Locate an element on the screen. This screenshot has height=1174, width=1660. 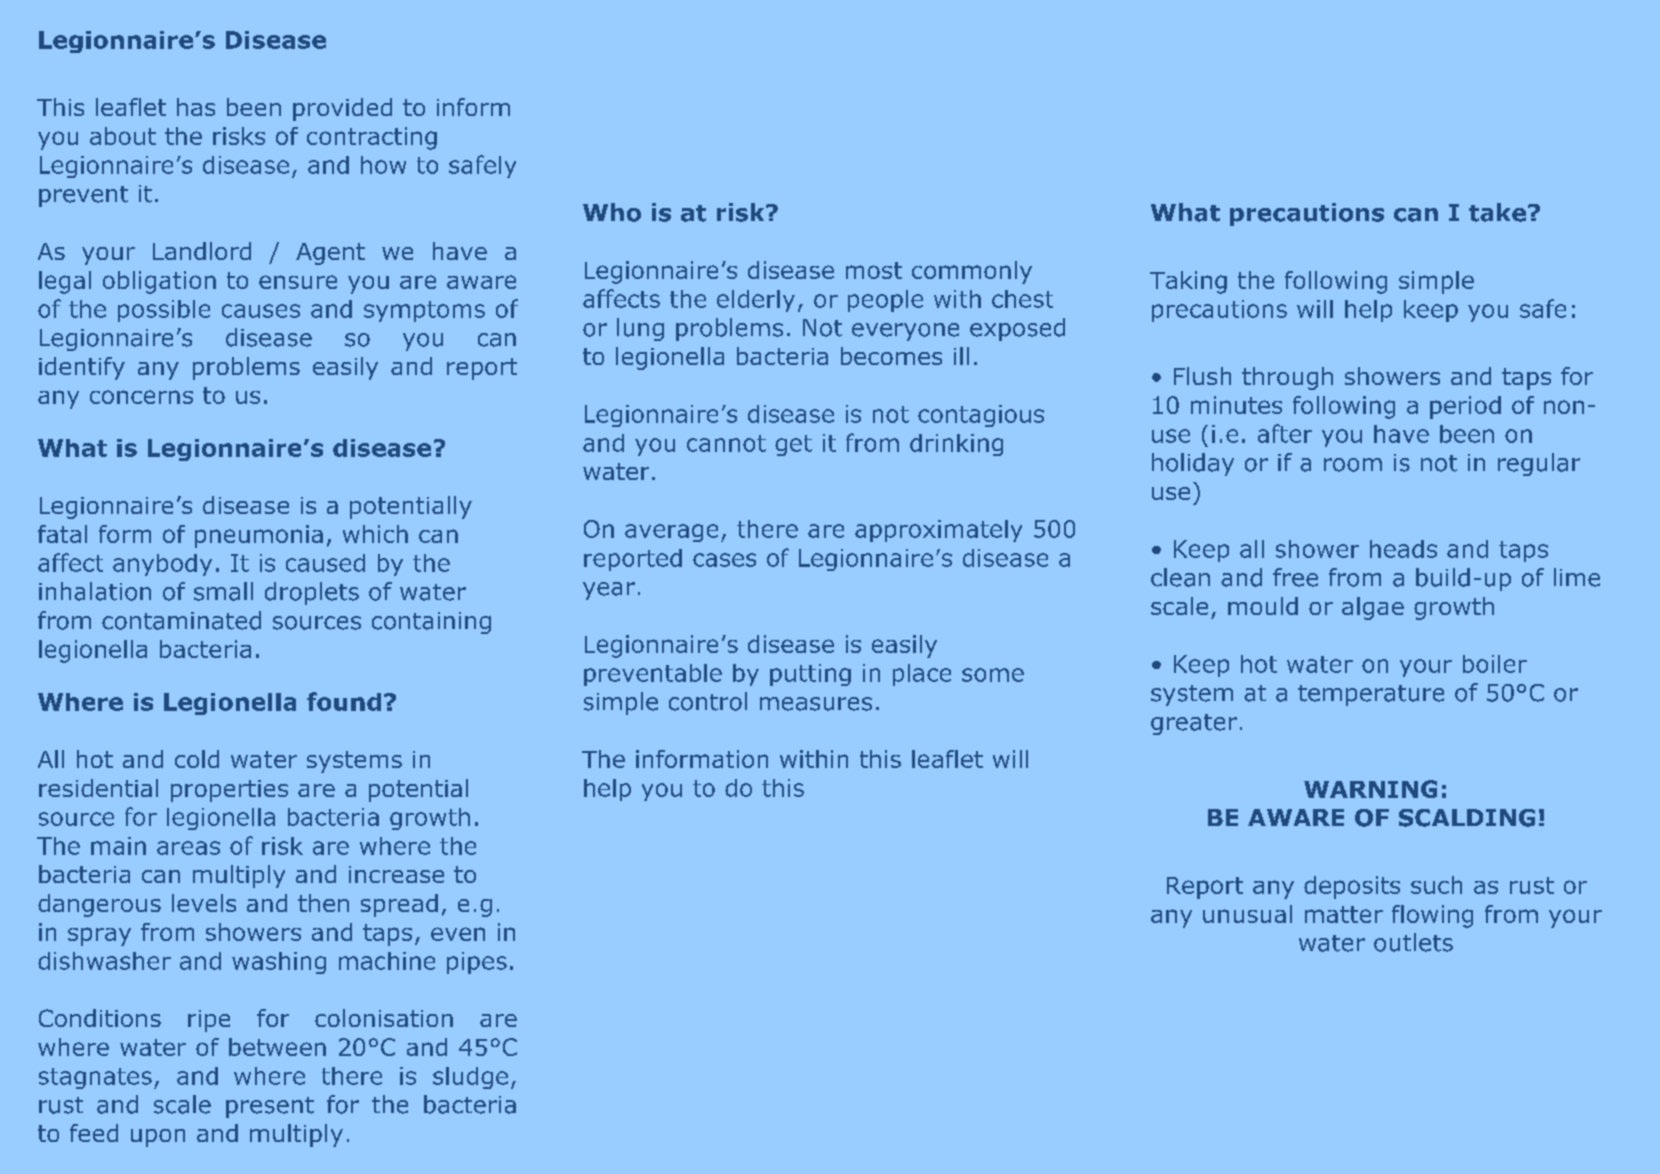
contaminated is located at coordinates (181, 620).
